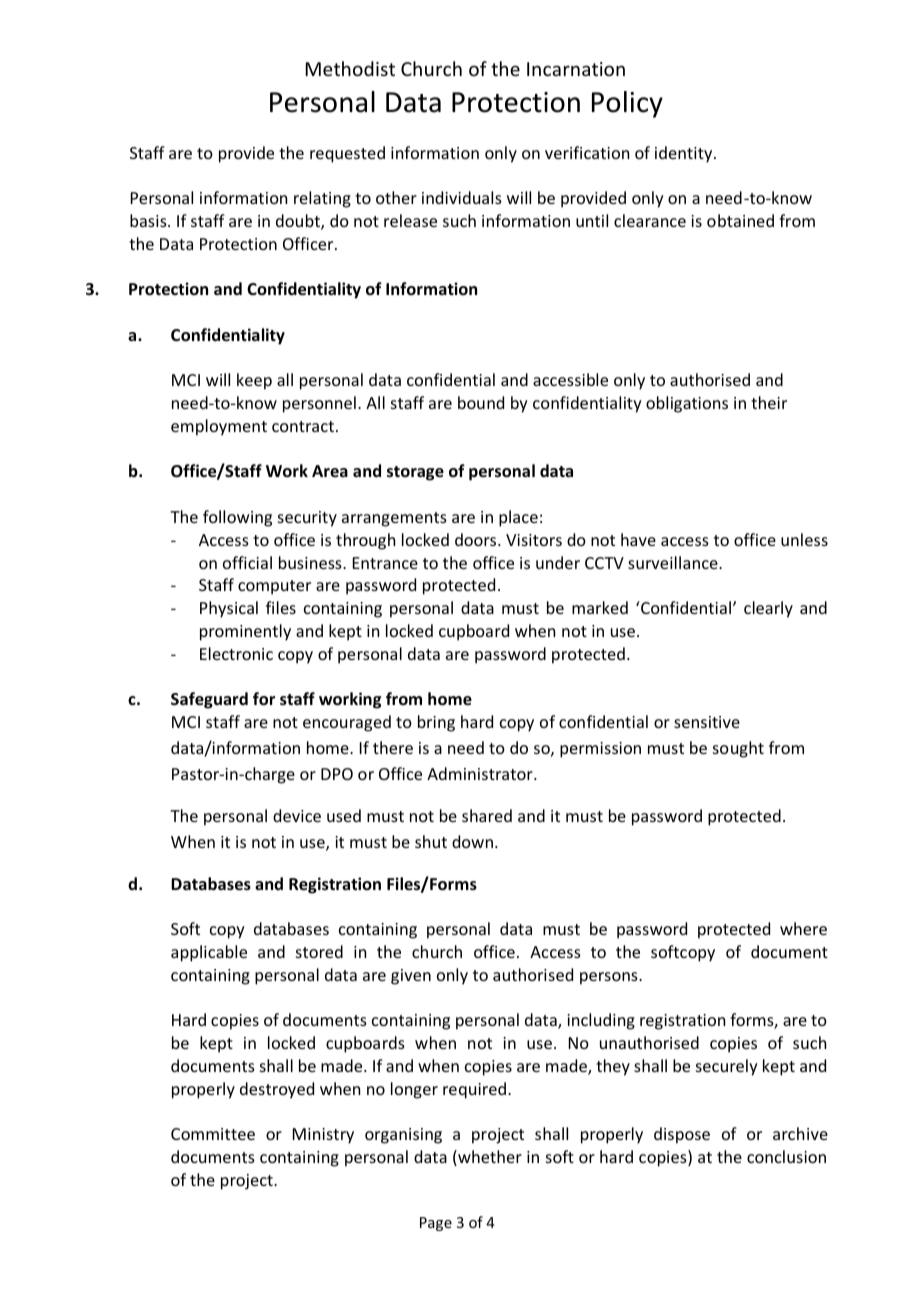 This image has height=1308, width=924. I want to click on device, so click(297, 815).
